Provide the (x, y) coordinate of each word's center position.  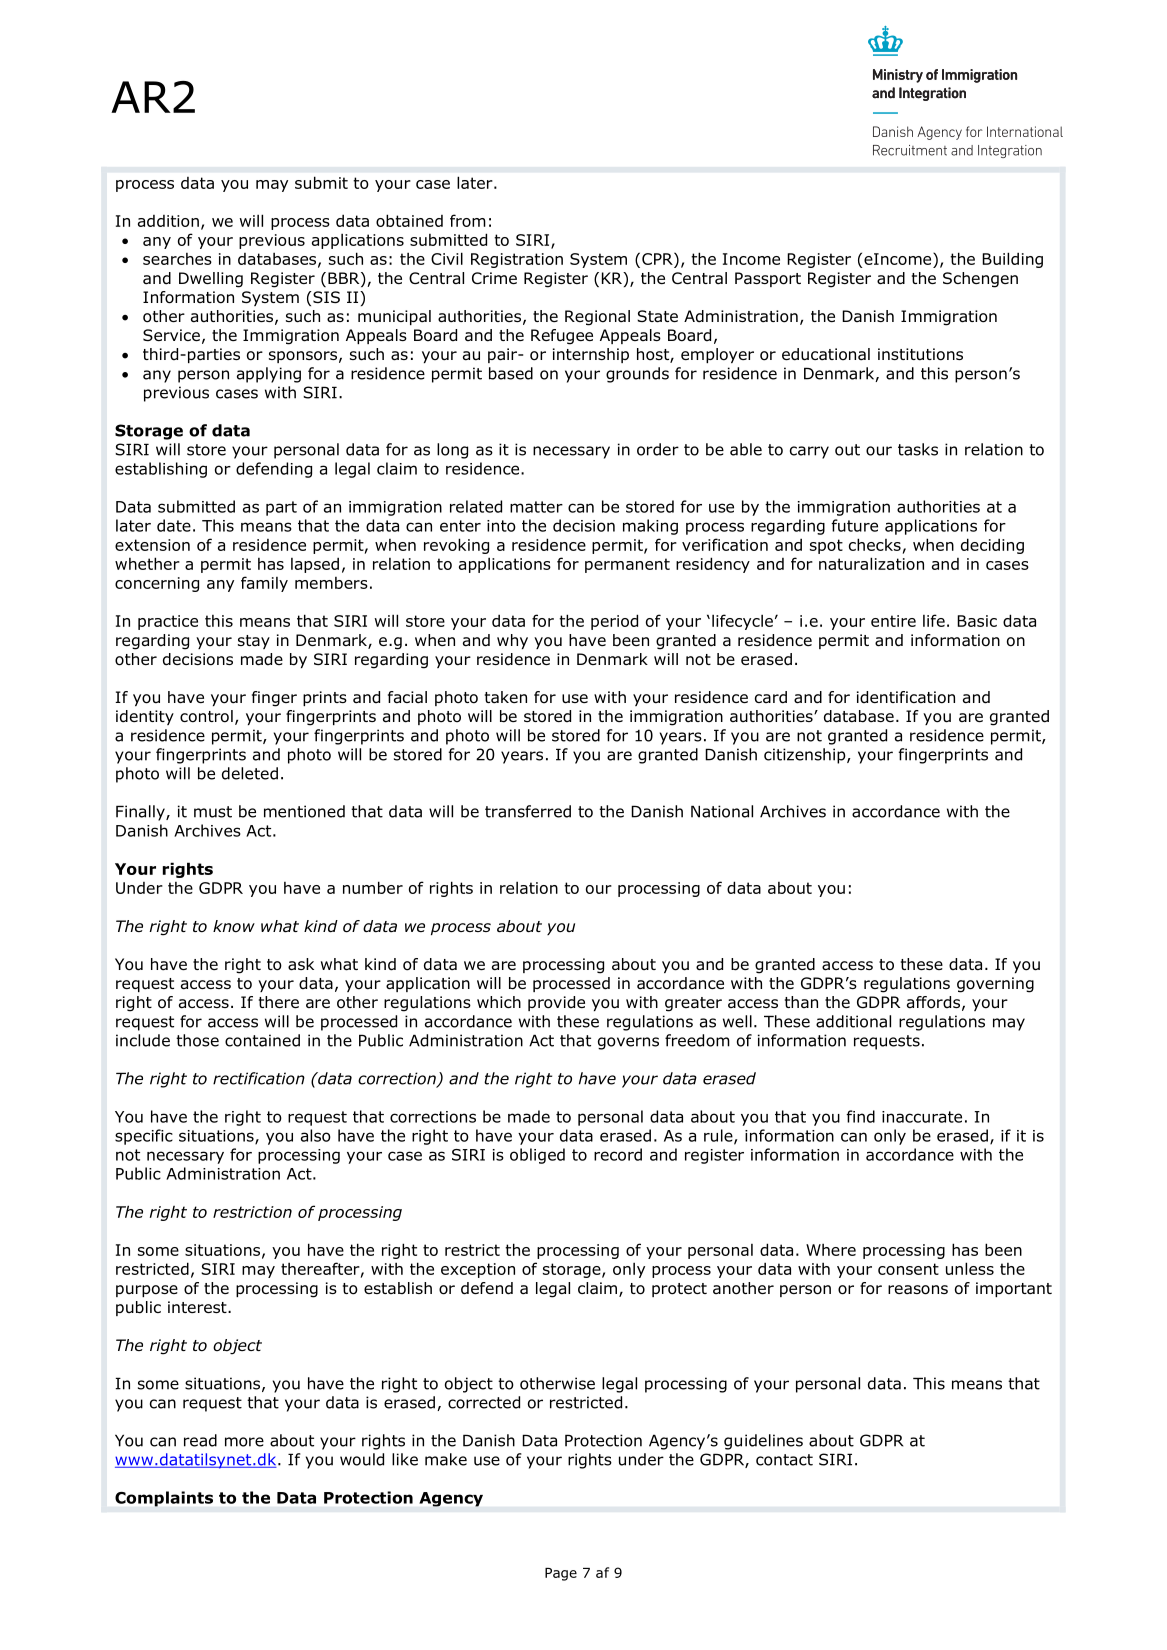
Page (561, 1574)
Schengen (980, 280)
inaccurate (922, 1117)
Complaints (164, 1499)
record (618, 1154)
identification (906, 697)
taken (506, 697)
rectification (259, 1078)
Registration (517, 260)
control (206, 716)
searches (177, 259)
